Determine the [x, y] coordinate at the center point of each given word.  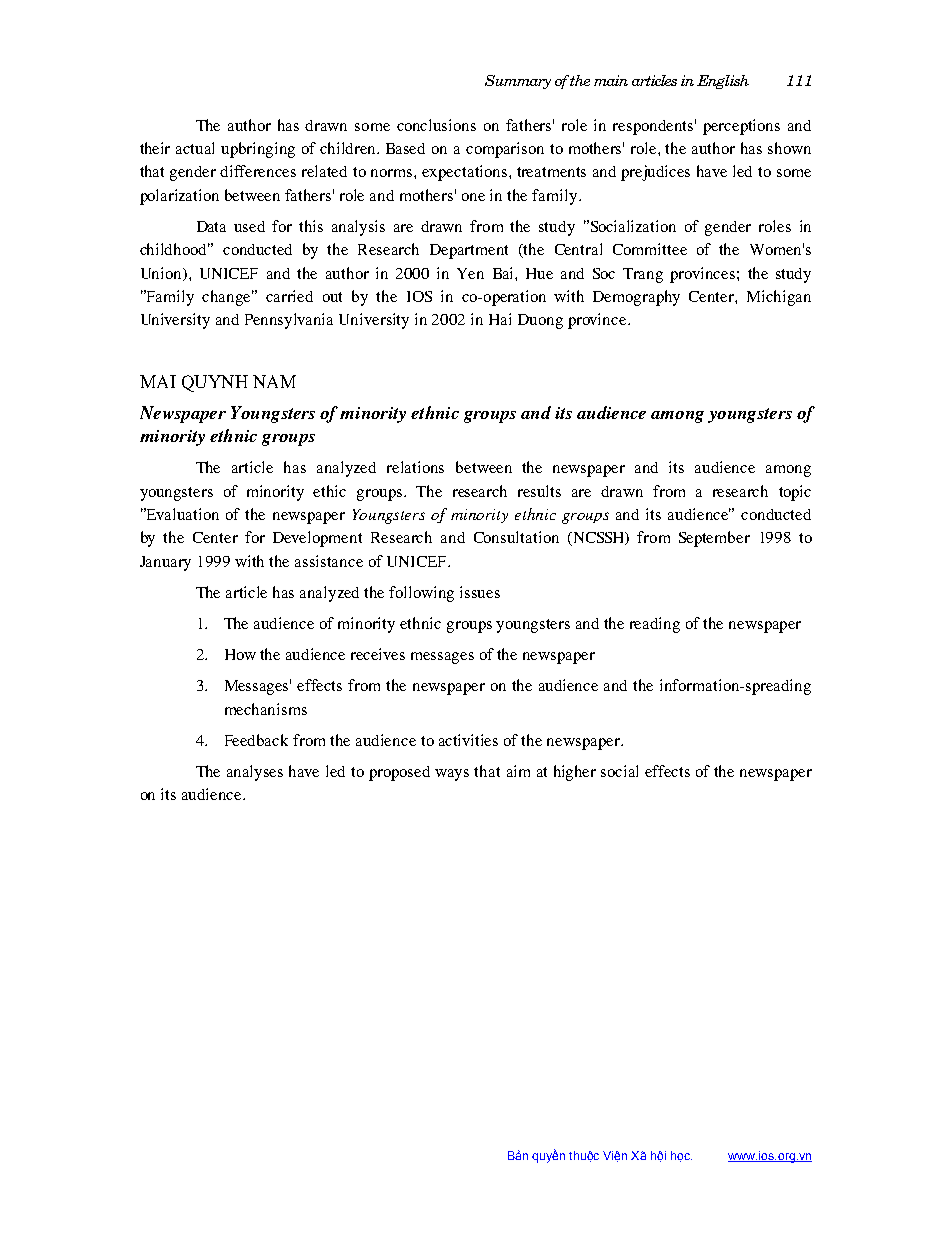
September [714, 539]
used [249, 226]
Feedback [256, 740]
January [165, 563]
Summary [518, 82]
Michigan [779, 298]
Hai [500, 319]
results [539, 491]
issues [480, 592]
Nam [274, 381]
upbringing [258, 150]
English [723, 82]
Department [469, 251]
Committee [650, 249]
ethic [329, 491]
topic [795, 493]
